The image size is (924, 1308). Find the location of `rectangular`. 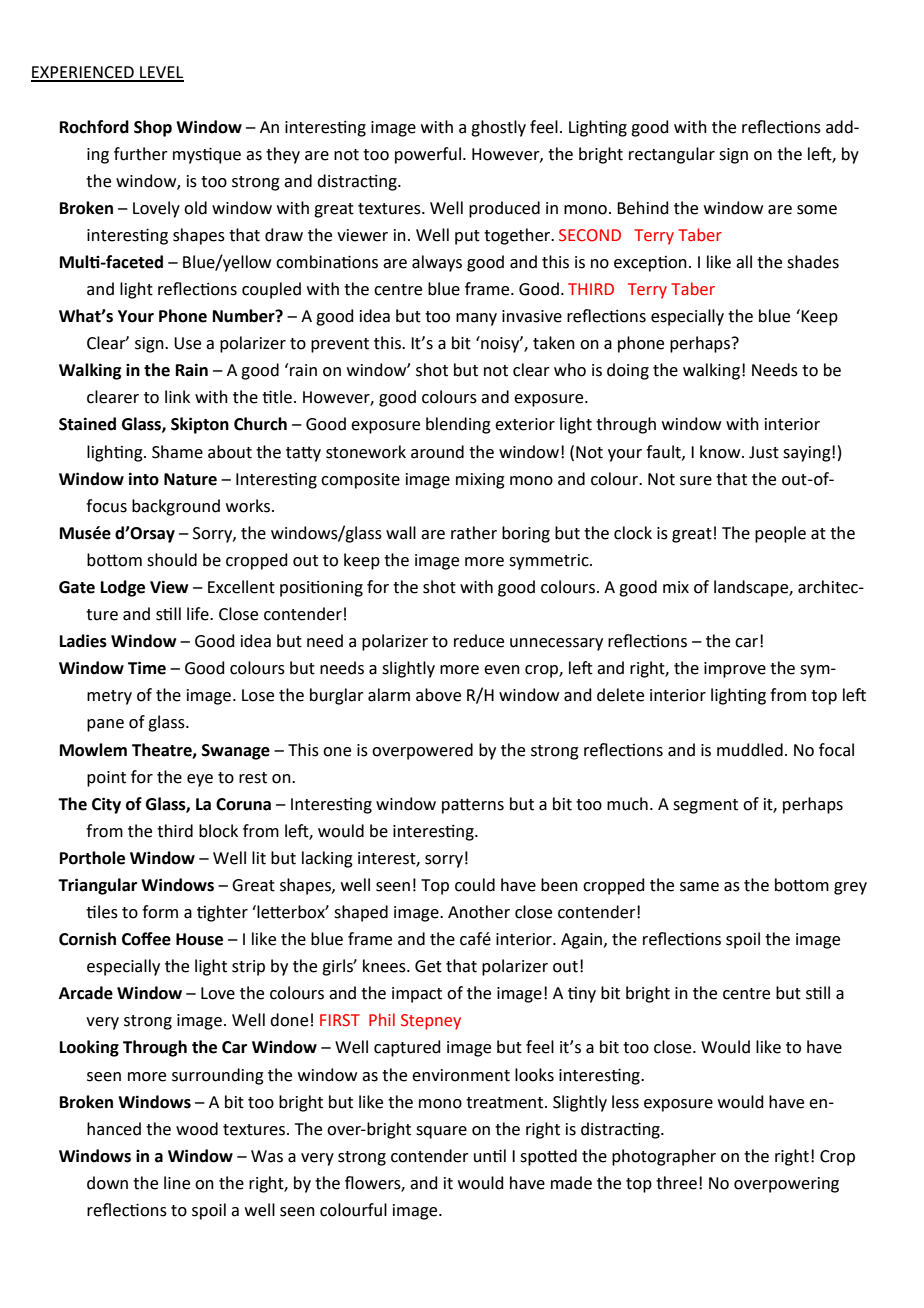

rectangular is located at coordinates (672, 155).
